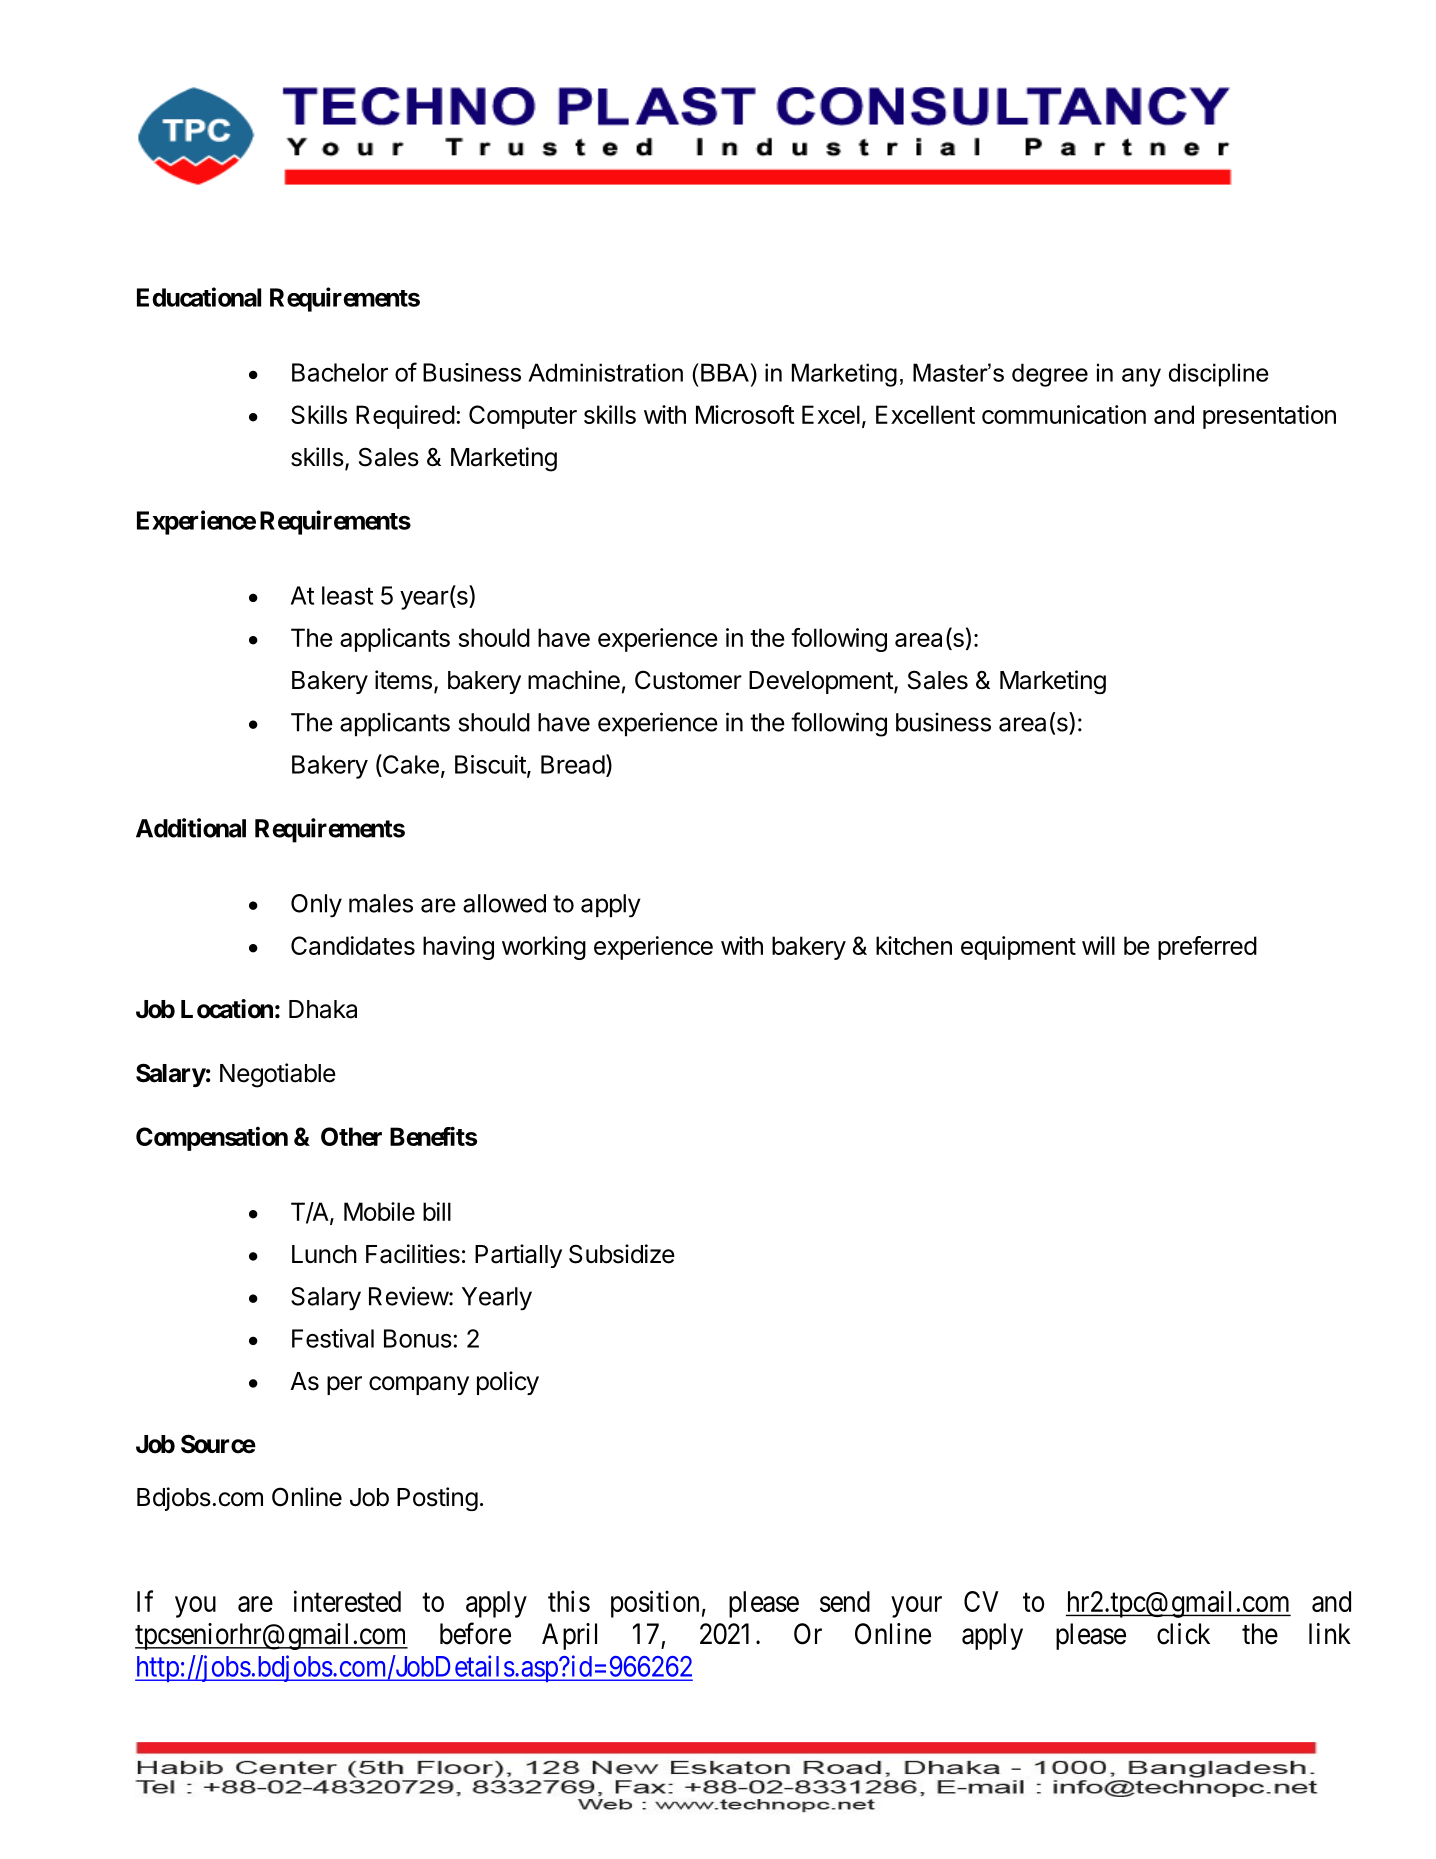 The width and height of the page is (1436, 1859). What do you see at coordinates (1269, 417) in the page?
I see `presentation` at bounding box center [1269, 417].
